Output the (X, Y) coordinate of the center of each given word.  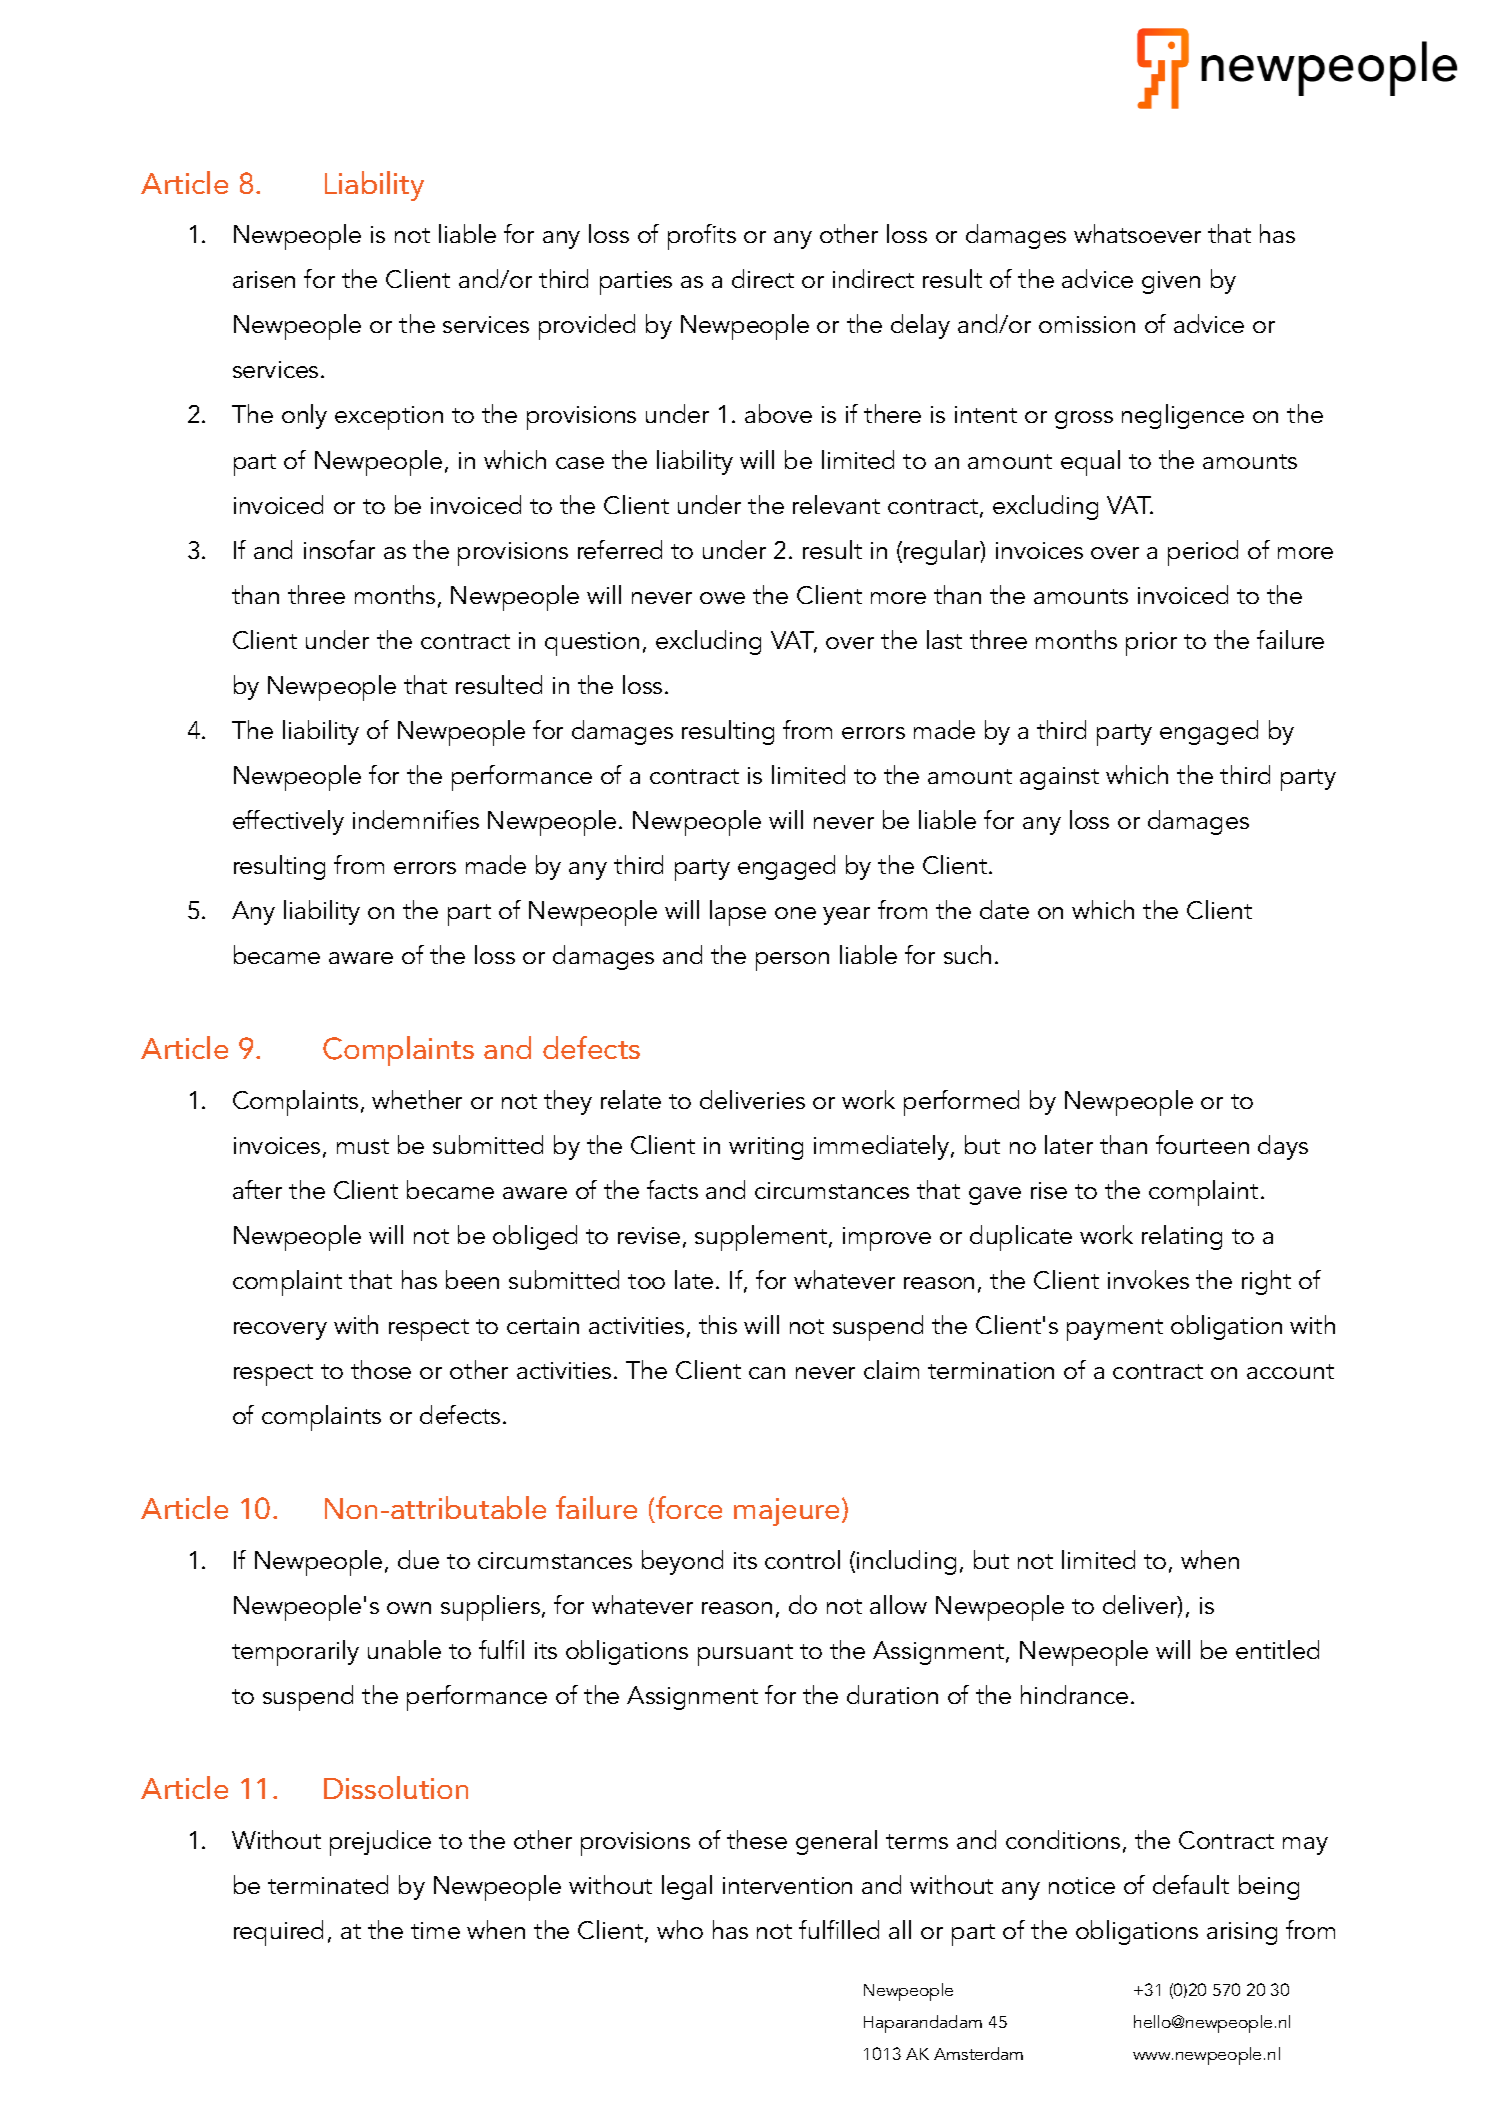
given (1171, 282)
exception (389, 418)
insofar (339, 549)
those (381, 1369)
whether (417, 1099)
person (792, 961)
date (1004, 909)
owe (722, 598)
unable (404, 1649)
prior (1151, 644)
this (718, 1324)
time (435, 1930)
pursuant (745, 1655)
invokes (1148, 1279)
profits (702, 237)
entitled (1277, 1649)
